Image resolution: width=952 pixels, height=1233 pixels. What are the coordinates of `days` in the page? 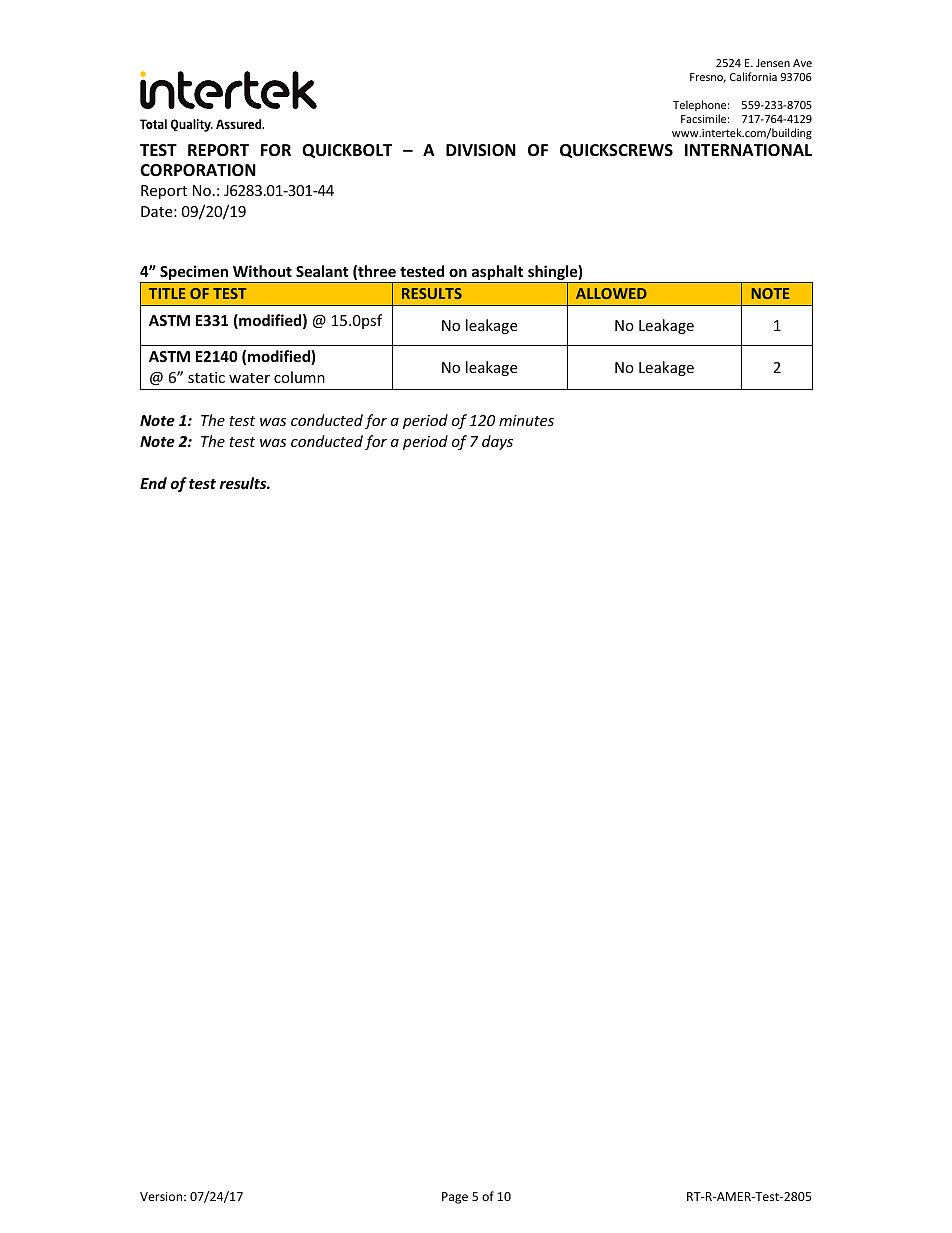 It's located at (497, 442).
